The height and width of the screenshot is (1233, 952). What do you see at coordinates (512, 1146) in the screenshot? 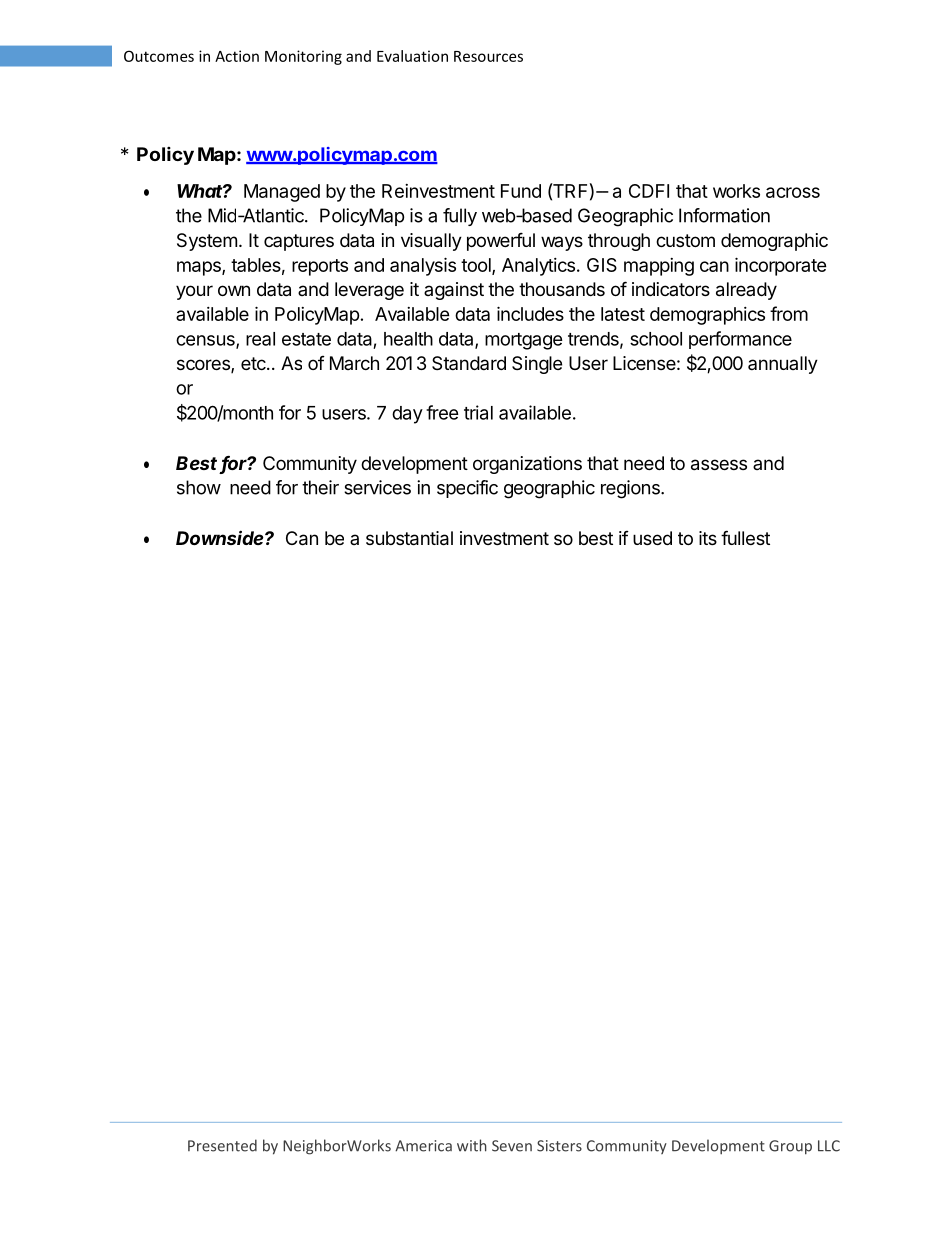
I see `Seven` at bounding box center [512, 1146].
